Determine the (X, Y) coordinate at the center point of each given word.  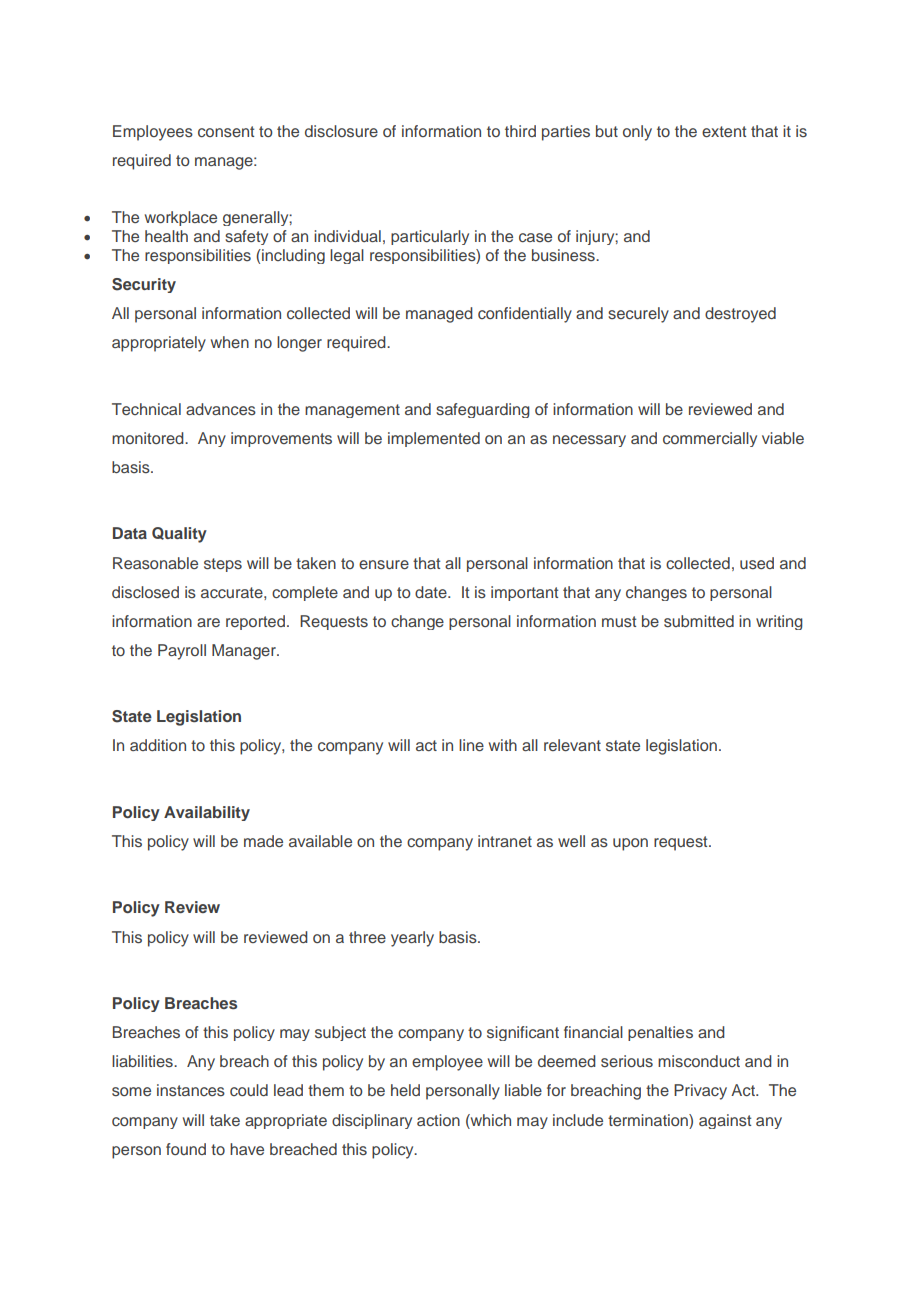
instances (191, 1090)
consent (226, 131)
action (438, 1120)
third (520, 131)
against (725, 1121)
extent (724, 131)
